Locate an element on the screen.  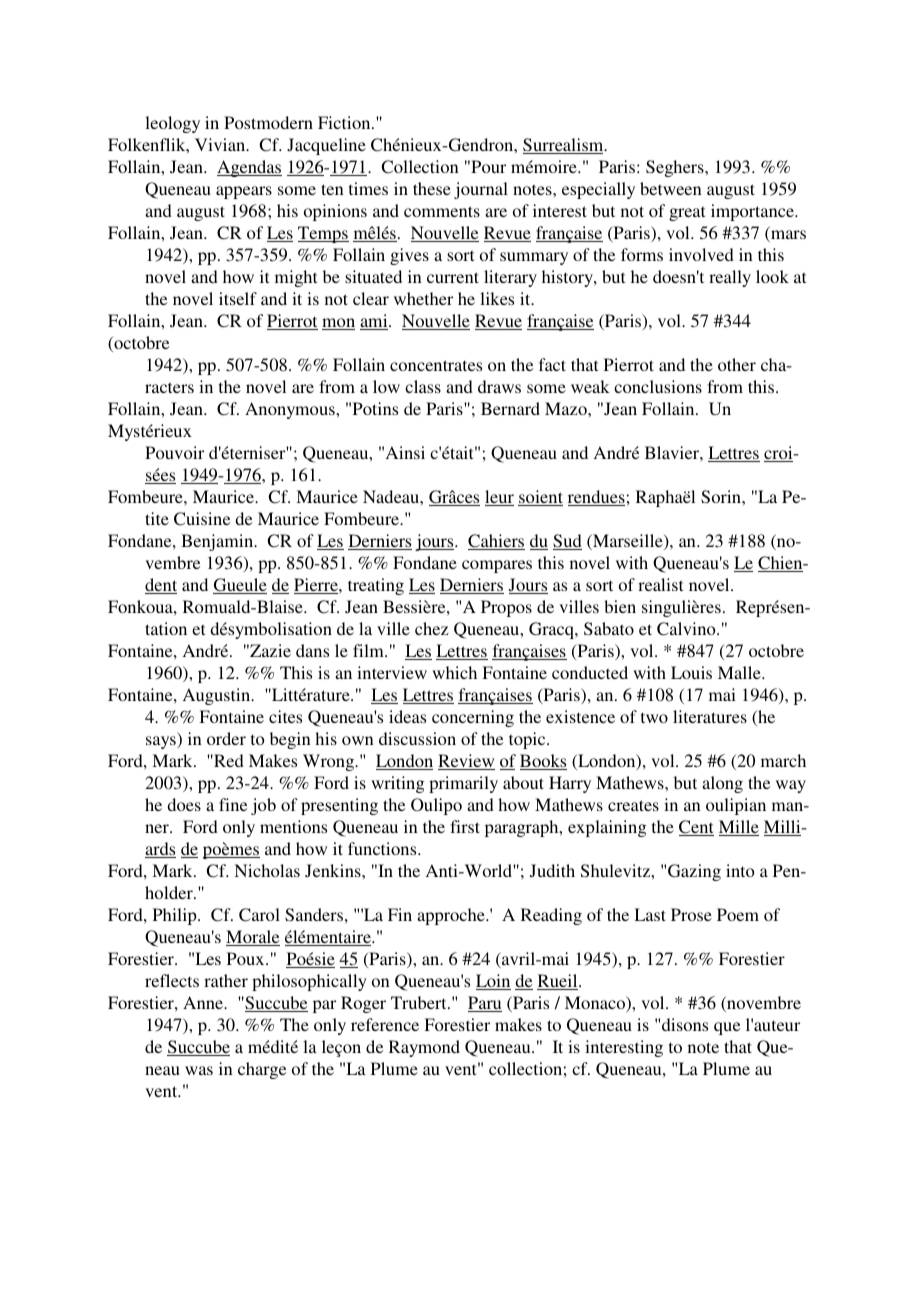
Benjamin is located at coordinates (218, 542).
